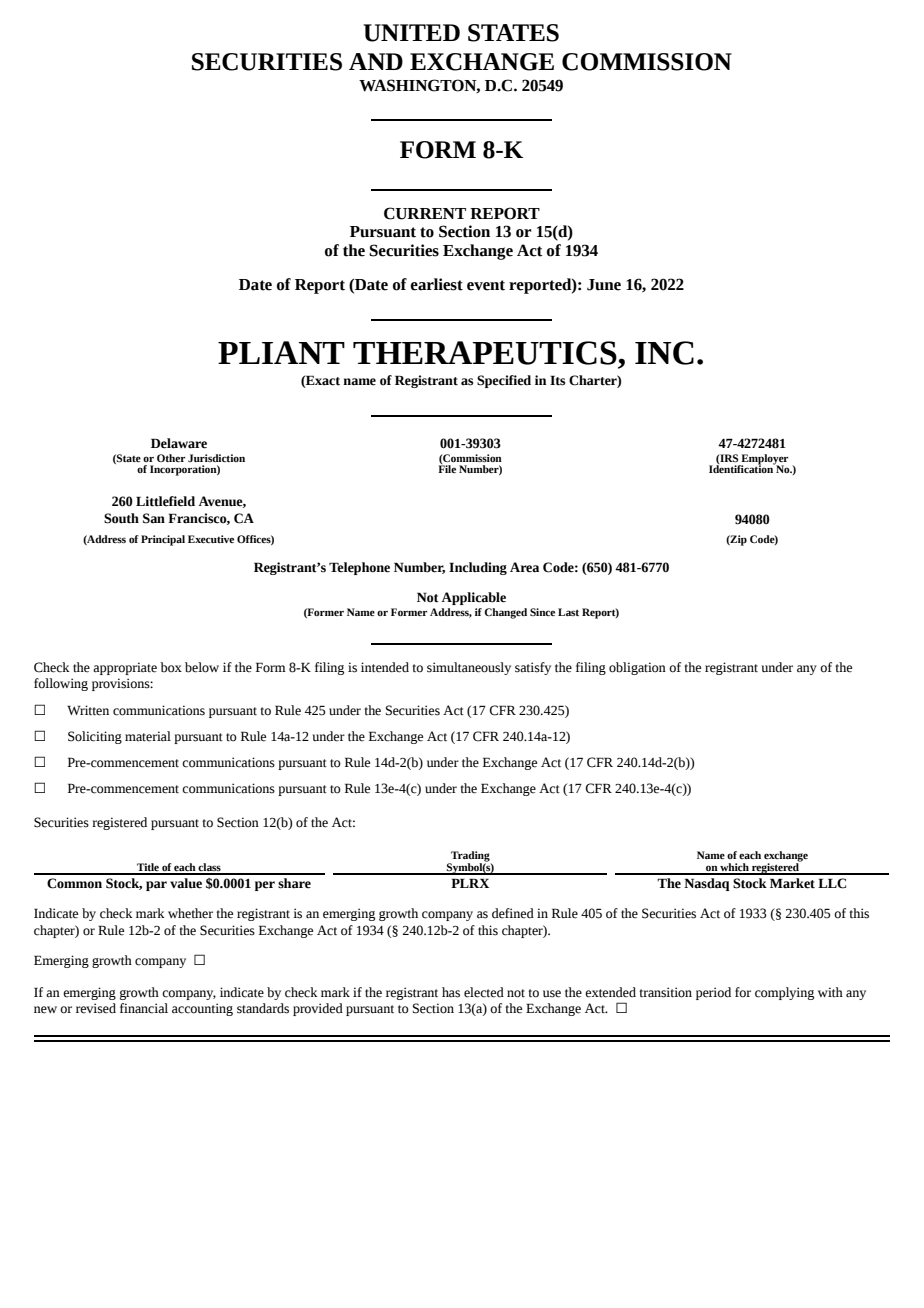  Describe the element at coordinates (144, 1008) in the page. I see `financial` at that location.
